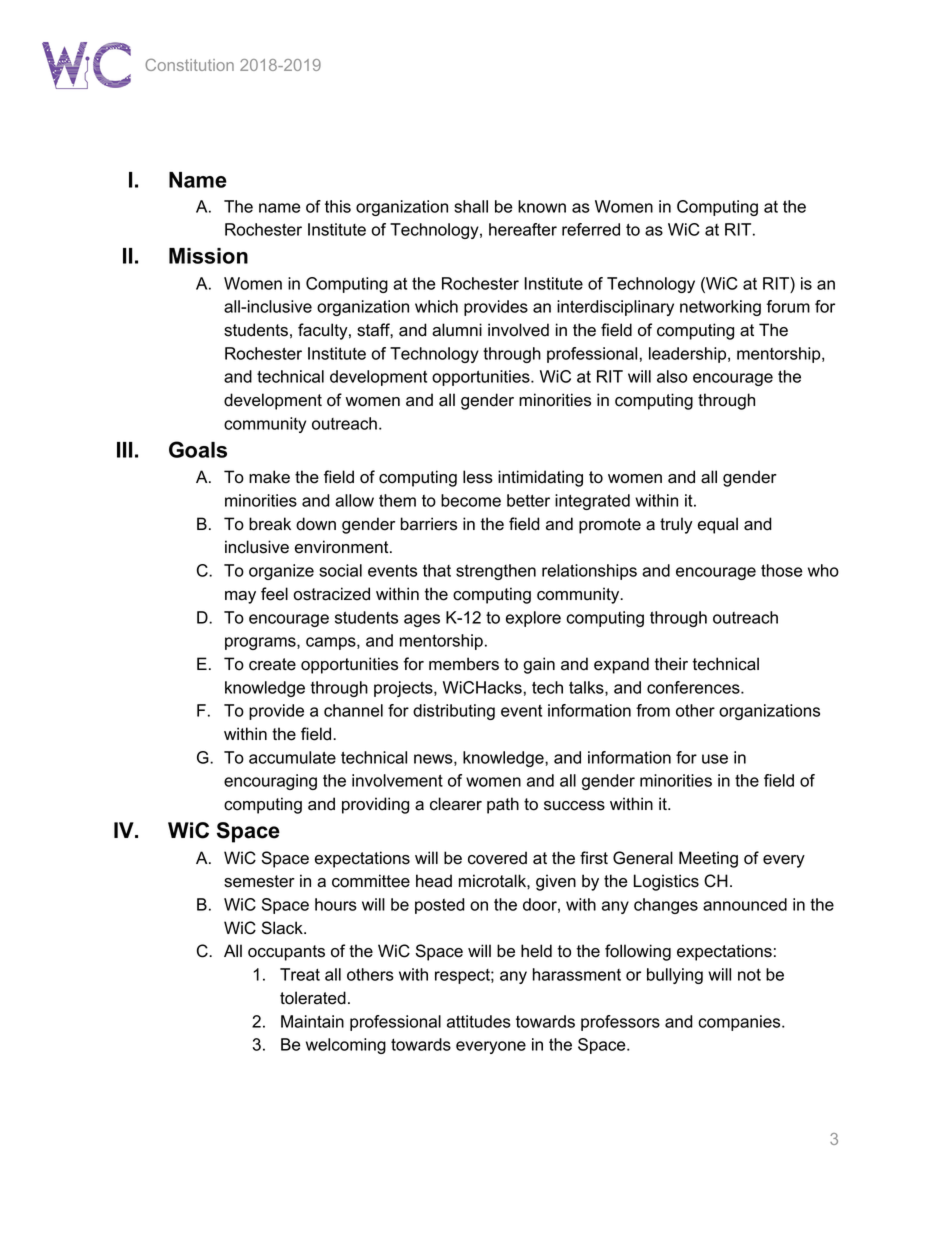 The height and width of the screenshot is (1233, 952). I want to click on referred, so click(591, 229).
